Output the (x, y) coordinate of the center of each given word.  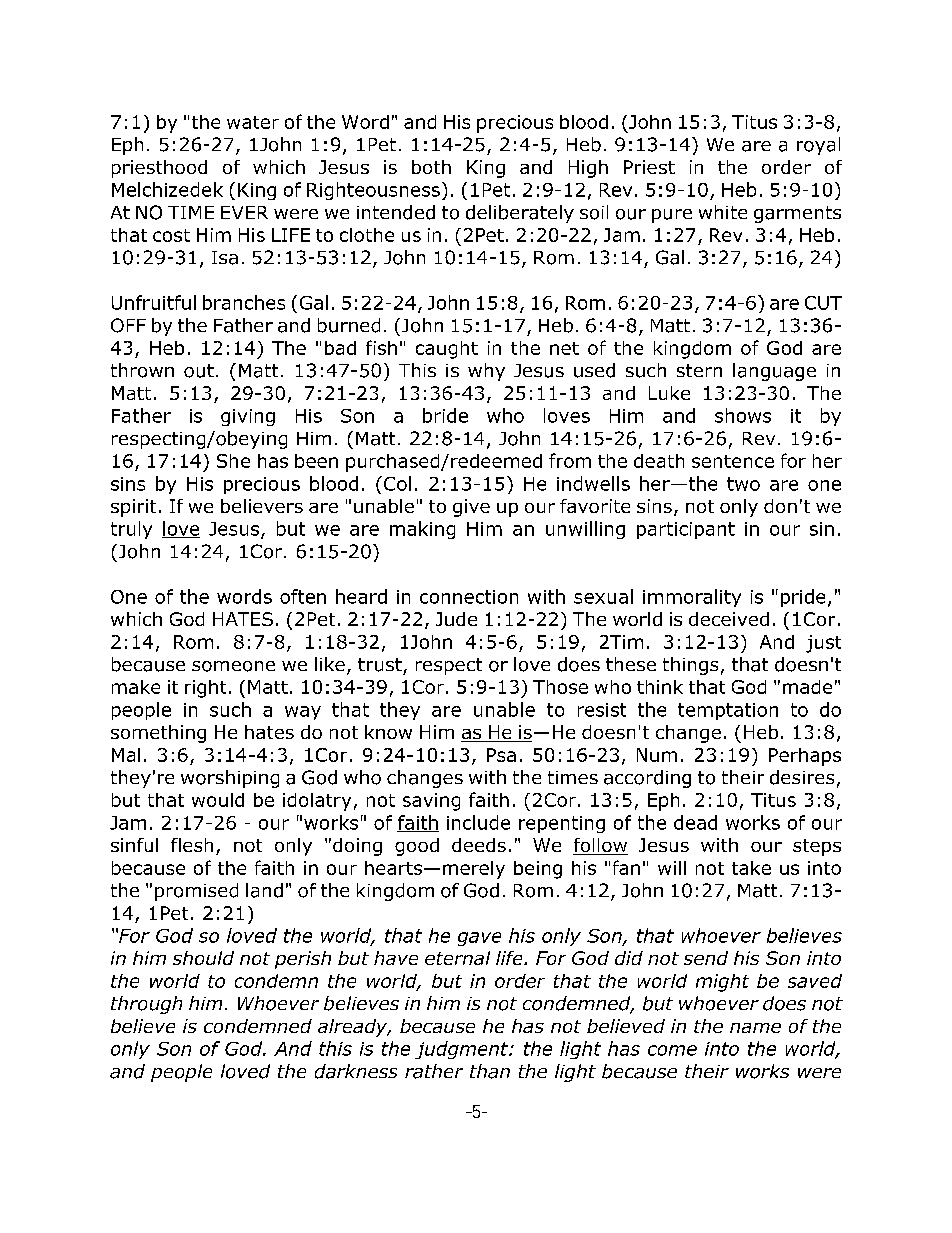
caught (447, 350)
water (253, 122)
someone (233, 666)
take (751, 868)
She (233, 461)
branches (244, 302)
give (471, 508)
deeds (479, 845)
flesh (192, 845)
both (431, 167)
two (743, 484)
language (774, 372)
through (146, 1005)
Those (560, 687)
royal (818, 146)
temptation (728, 711)
